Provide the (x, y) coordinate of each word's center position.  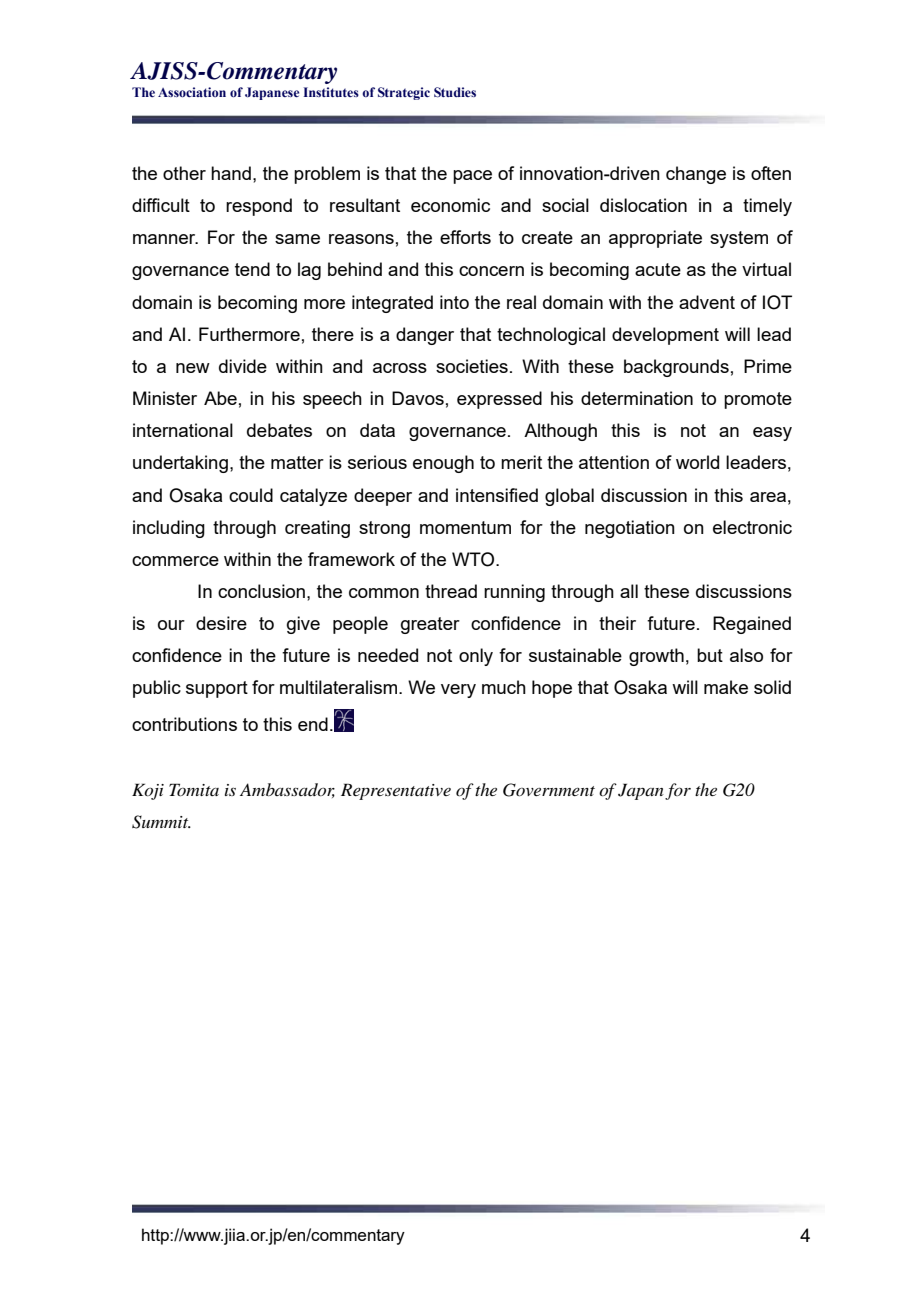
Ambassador (287, 790)
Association (192, 92)
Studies (455, 92)
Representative (396, 791)
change (696, 175)
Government (549, 790)
